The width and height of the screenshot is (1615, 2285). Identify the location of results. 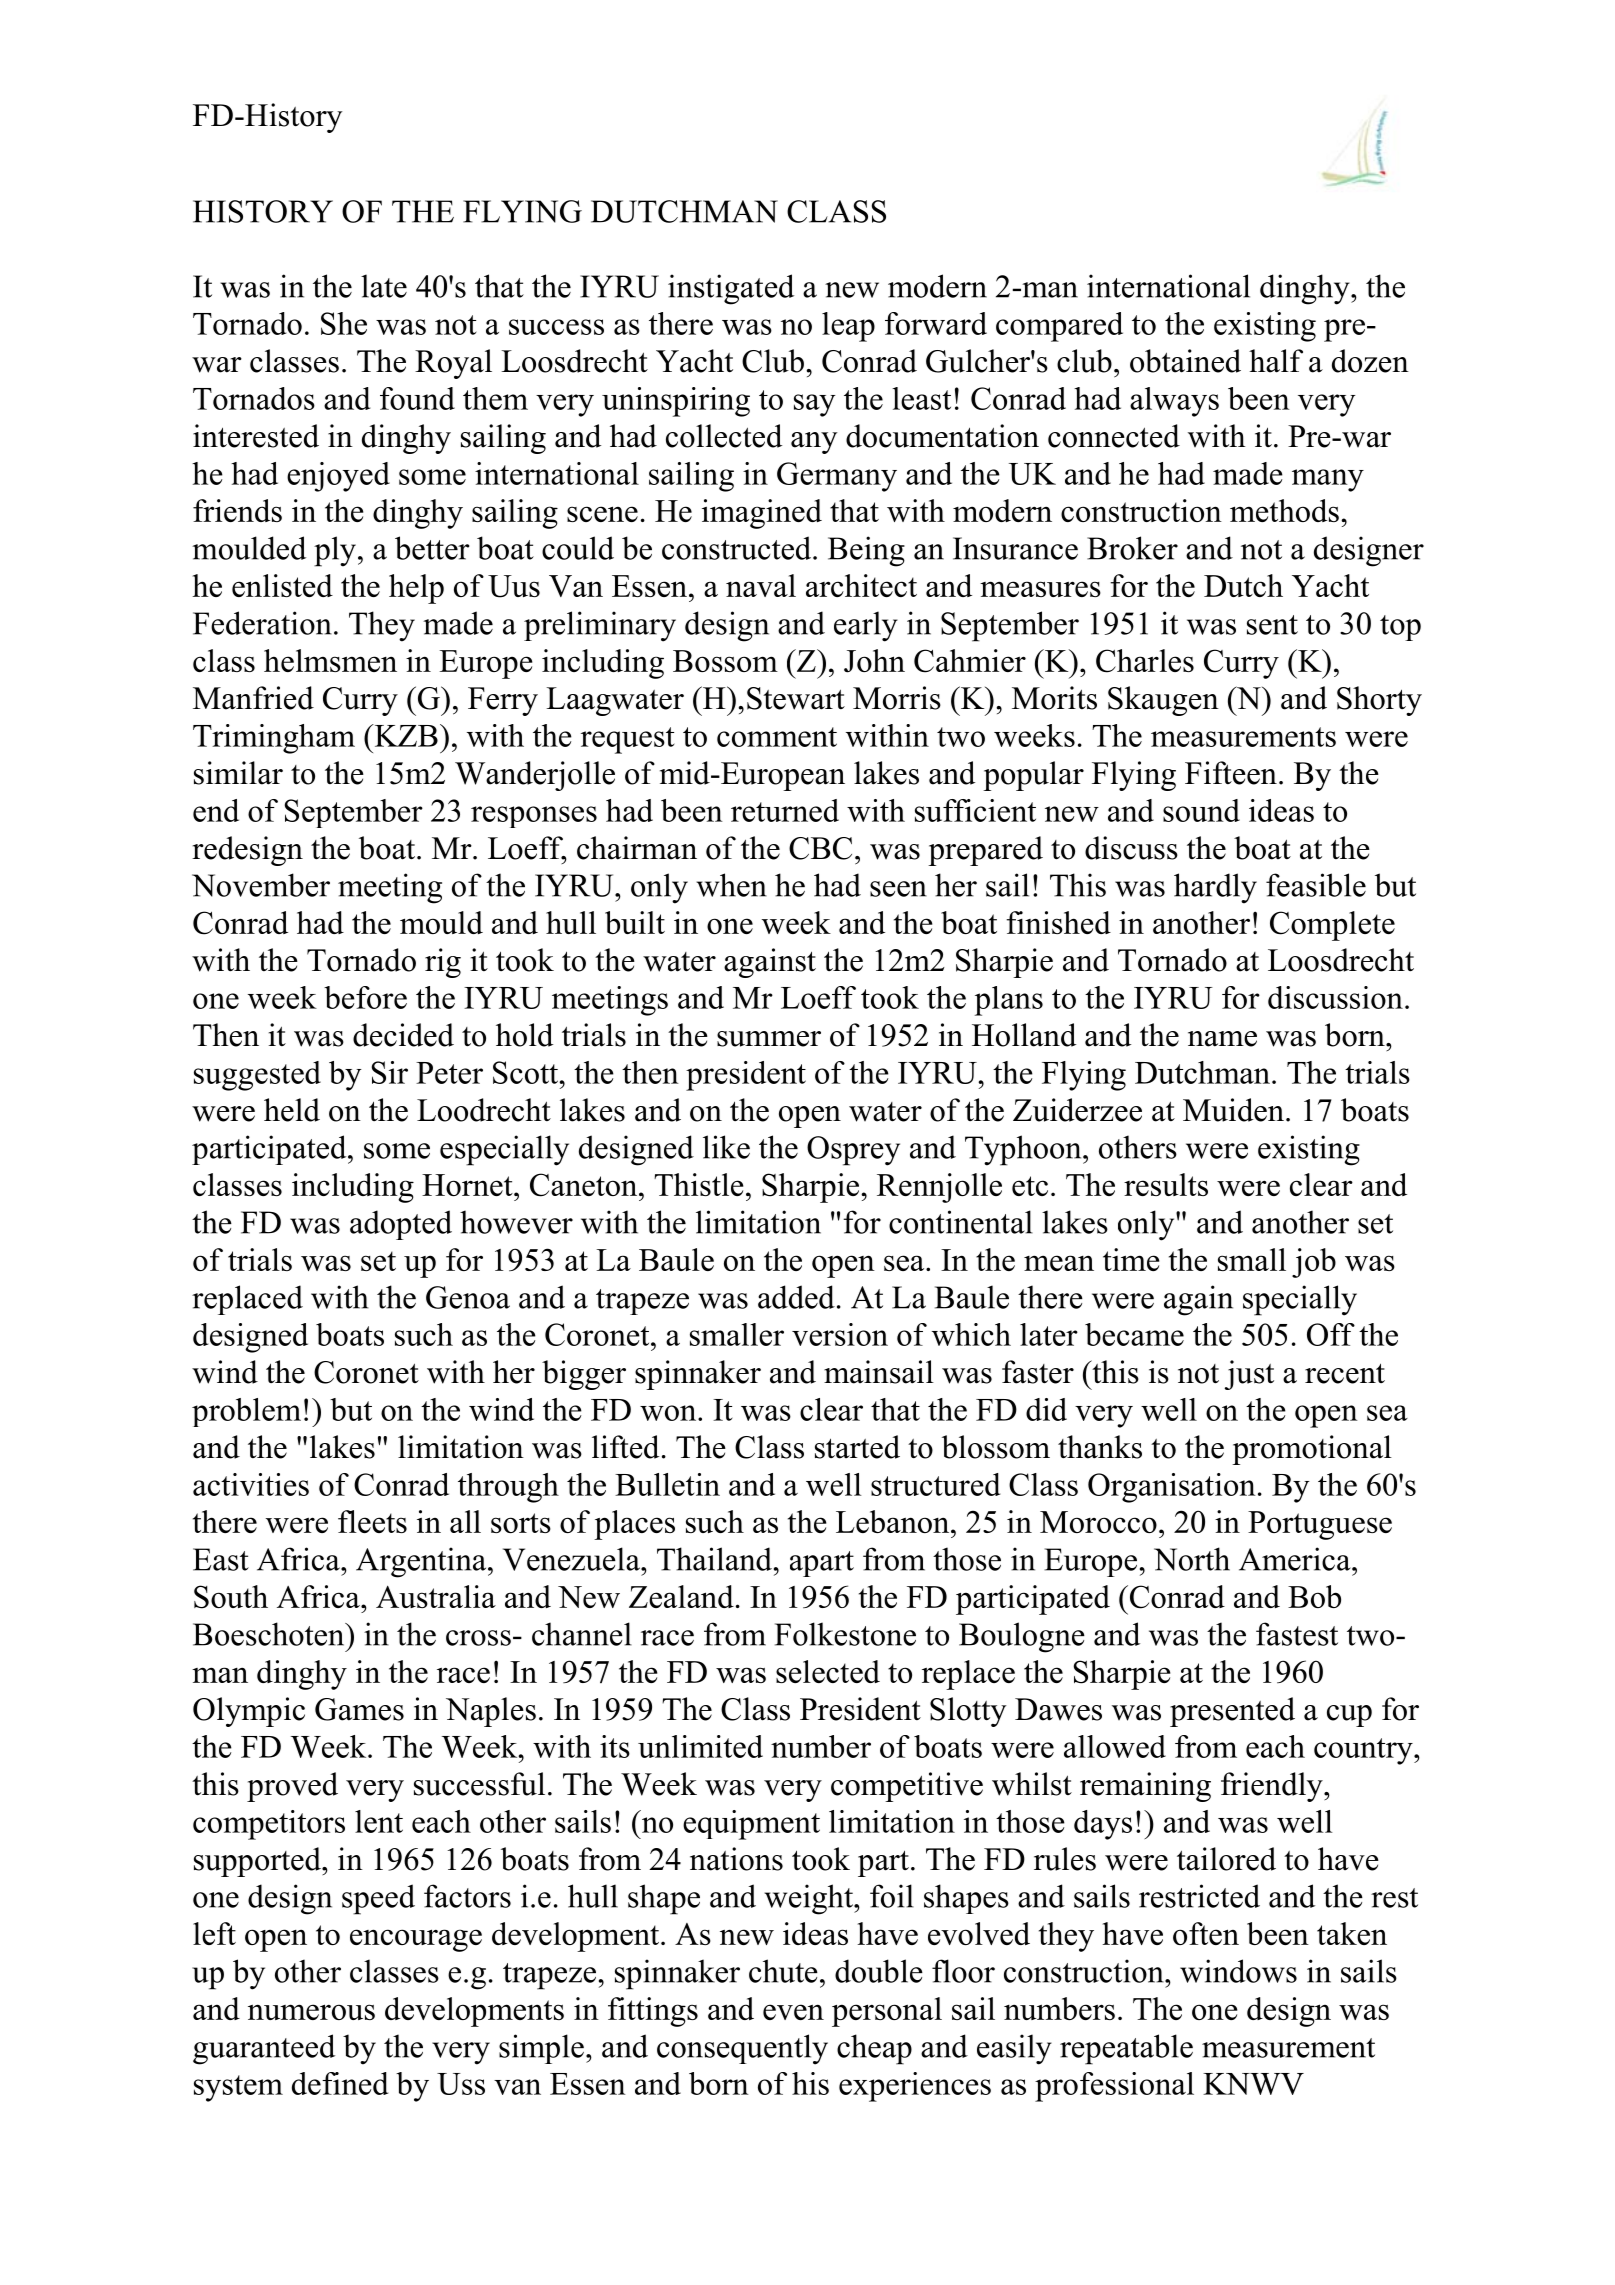
(1166, 1184).
